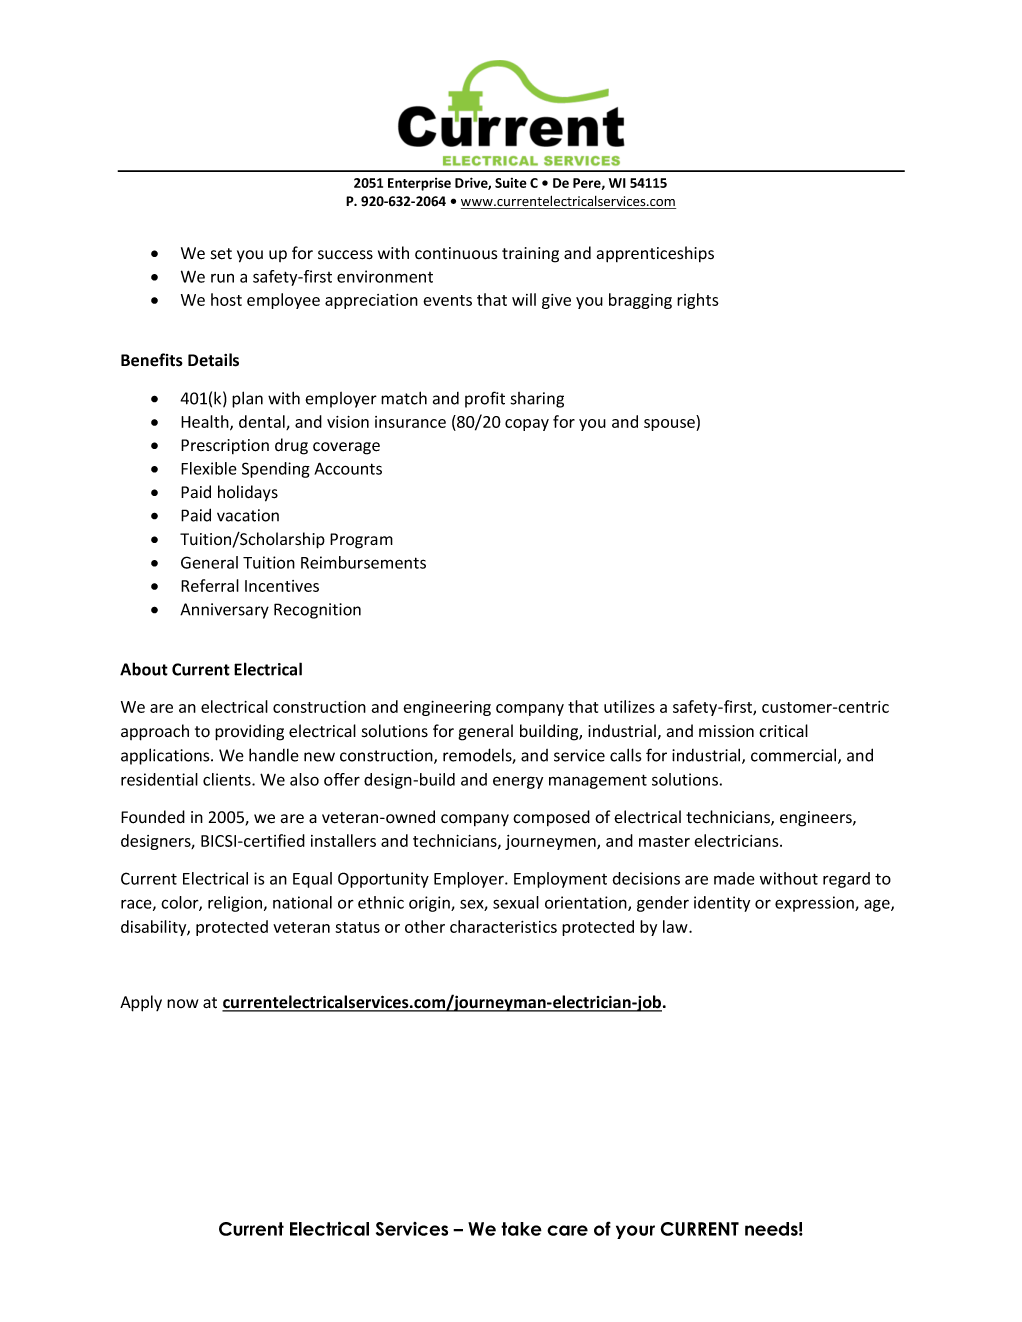 Image resolution: width=1022 pixels, height=1322 pixels. Describe the element at coordinates (221, 254) in the screenshot. I see `set` at that location.
